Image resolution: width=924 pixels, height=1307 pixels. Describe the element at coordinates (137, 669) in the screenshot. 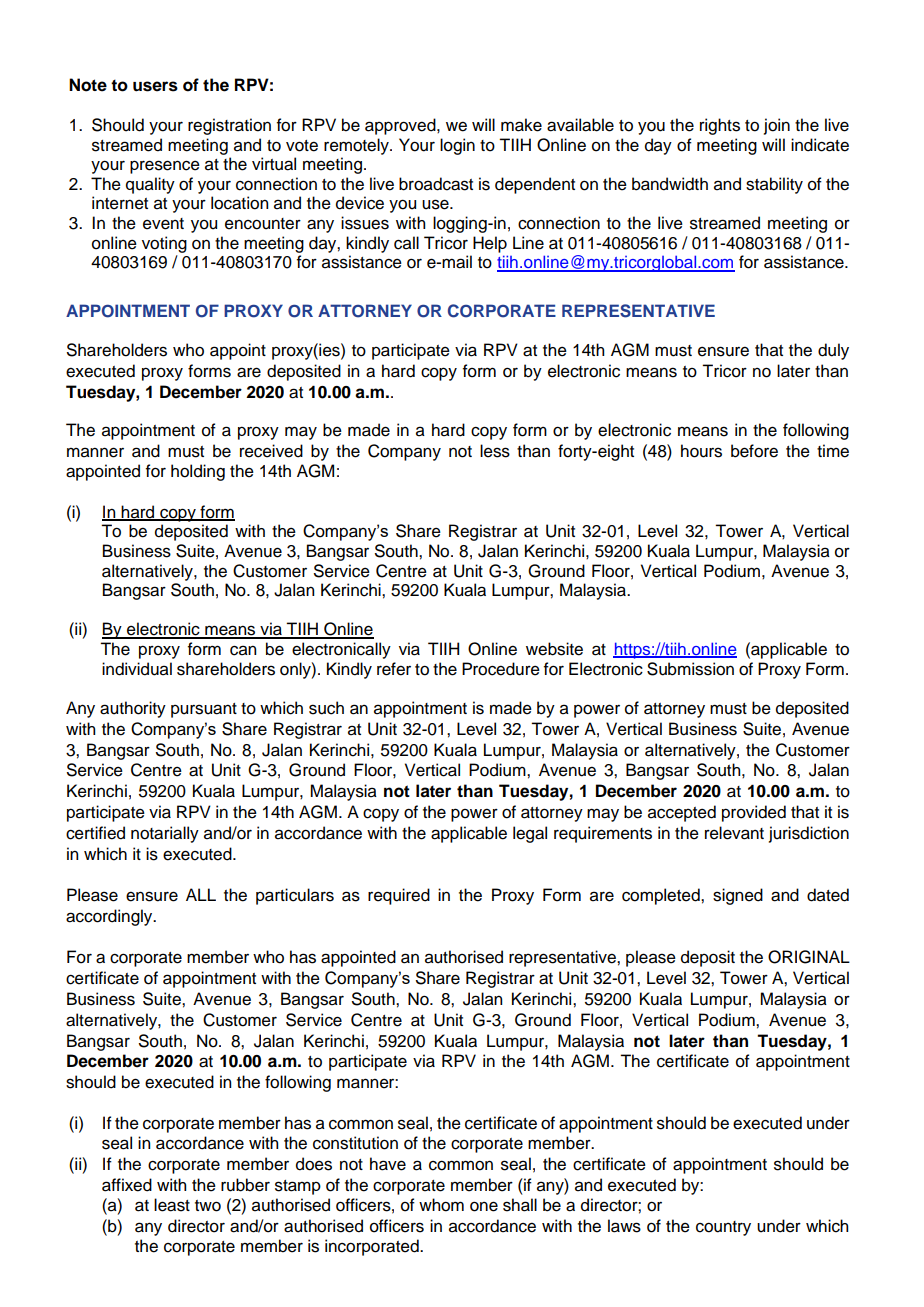

I see `individual` at that location.
